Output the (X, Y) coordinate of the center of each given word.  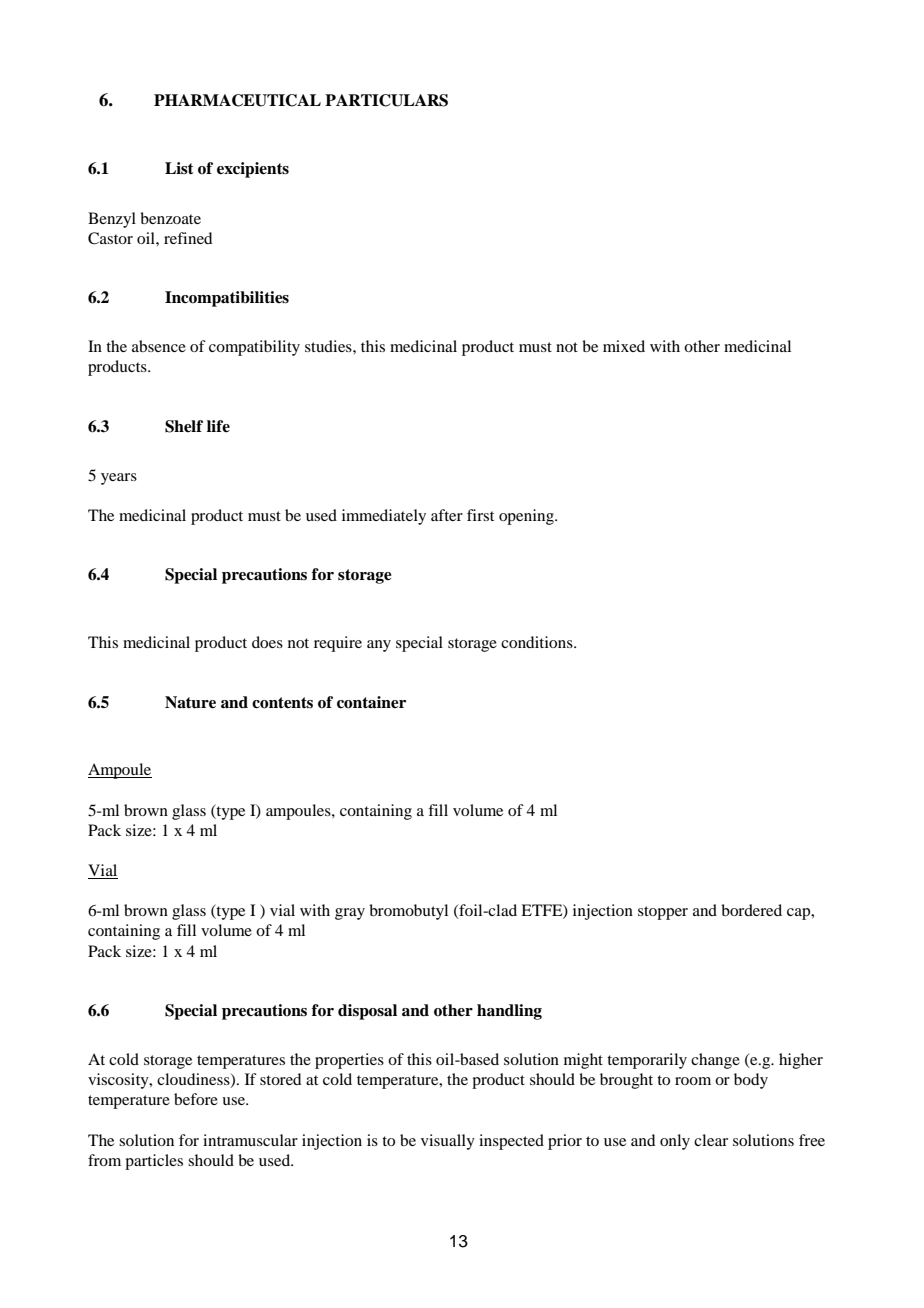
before (196, 1099)
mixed (624, 346)
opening (527, 517)
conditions (538, 642)
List (179, 168)
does (267, 642)
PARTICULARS (386, 100)
